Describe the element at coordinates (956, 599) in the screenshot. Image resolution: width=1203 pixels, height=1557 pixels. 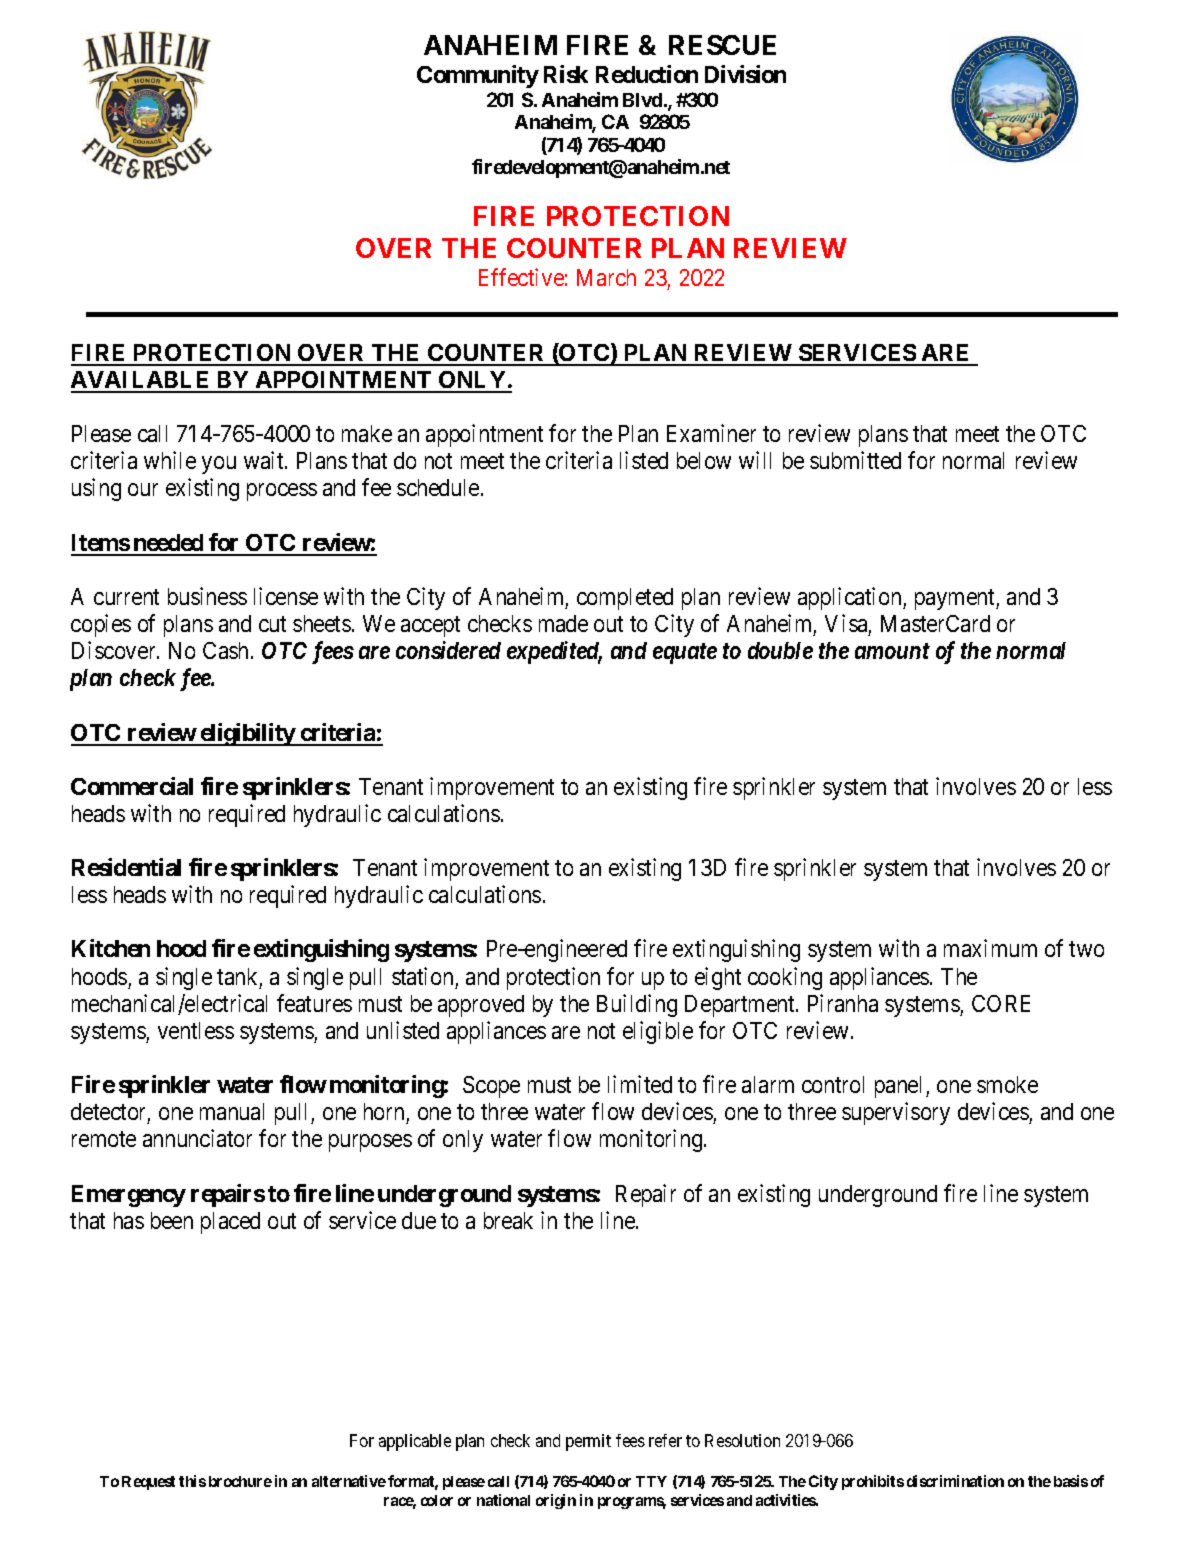
I see `payment` at that location.
